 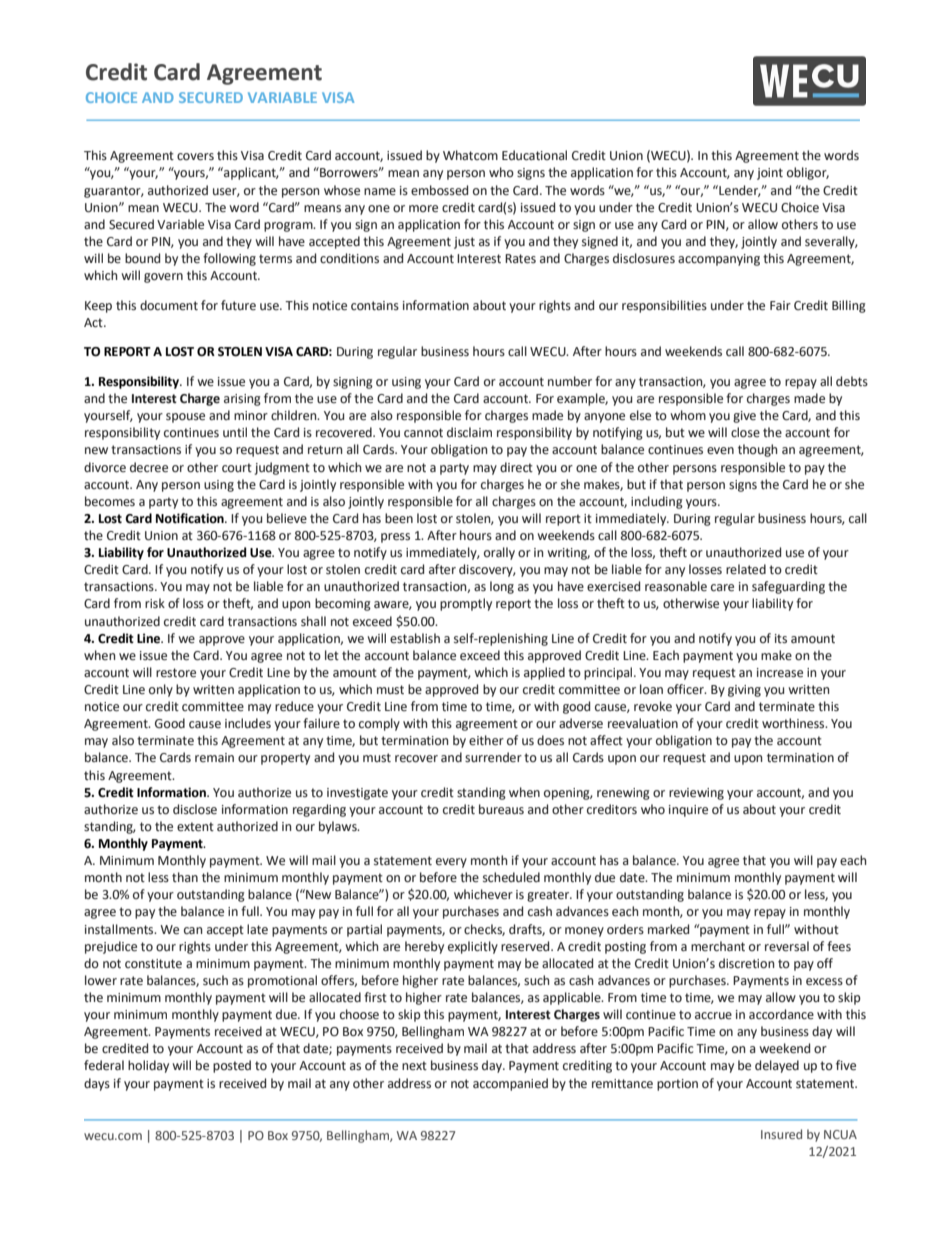 I want to click on Notification, so click(x=191, y=518).
